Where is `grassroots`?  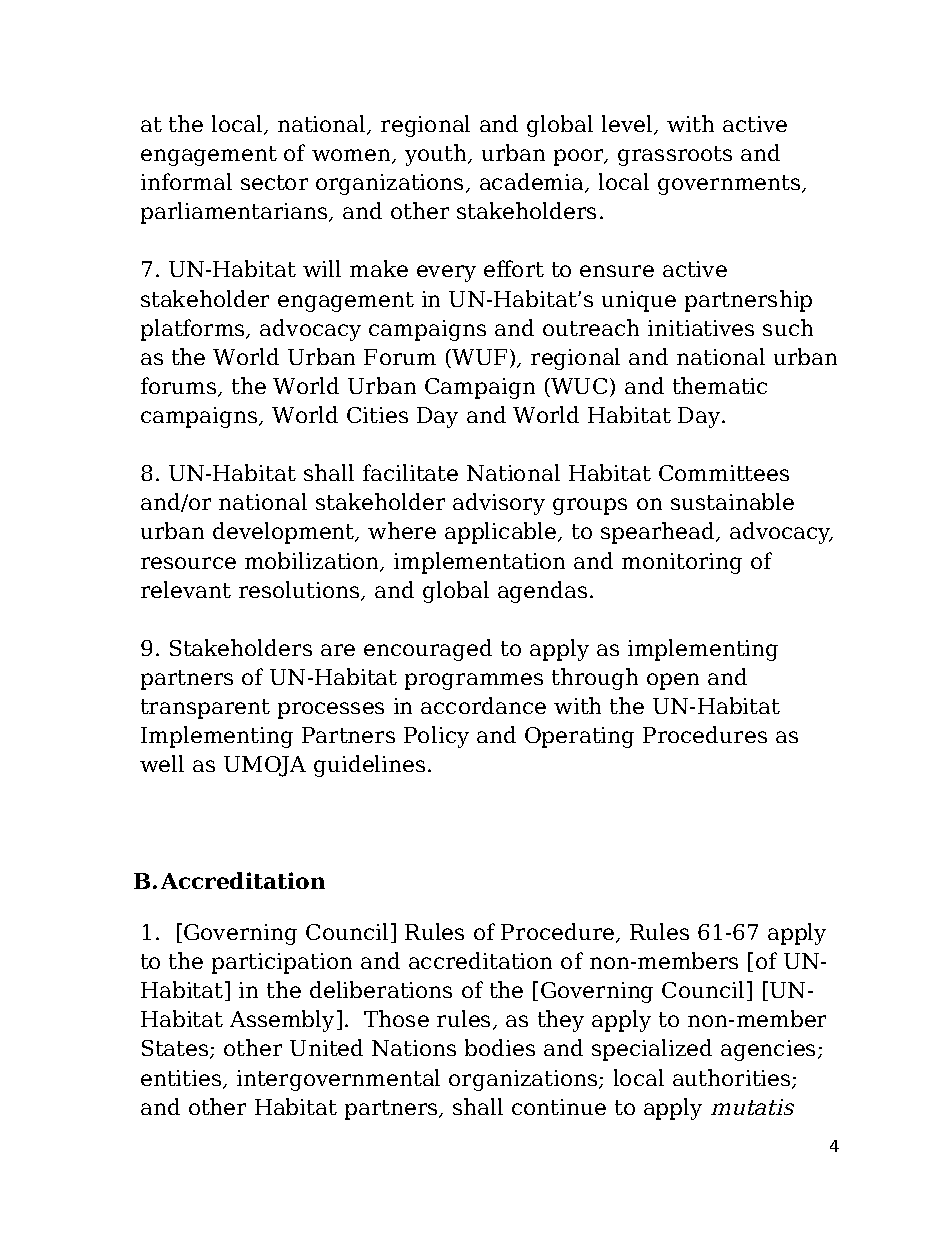
grassroots is located at coordinates (675, 156).
